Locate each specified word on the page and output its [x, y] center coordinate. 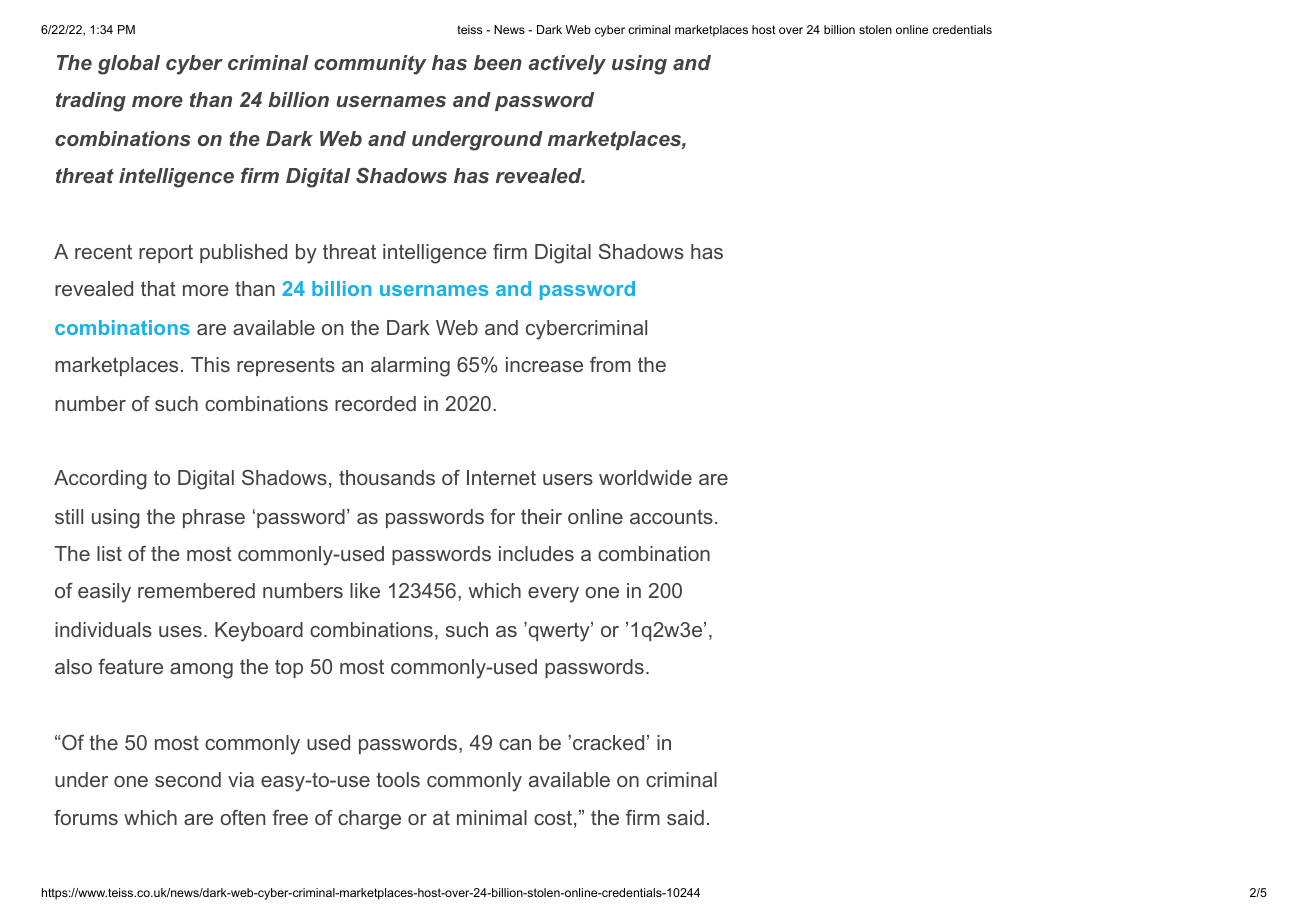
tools [398, 779]
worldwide [645, 477]
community [370, 65]
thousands [387, 477]
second [188, 779]
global [129, 65]
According [100, 480]
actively [567, 65]
